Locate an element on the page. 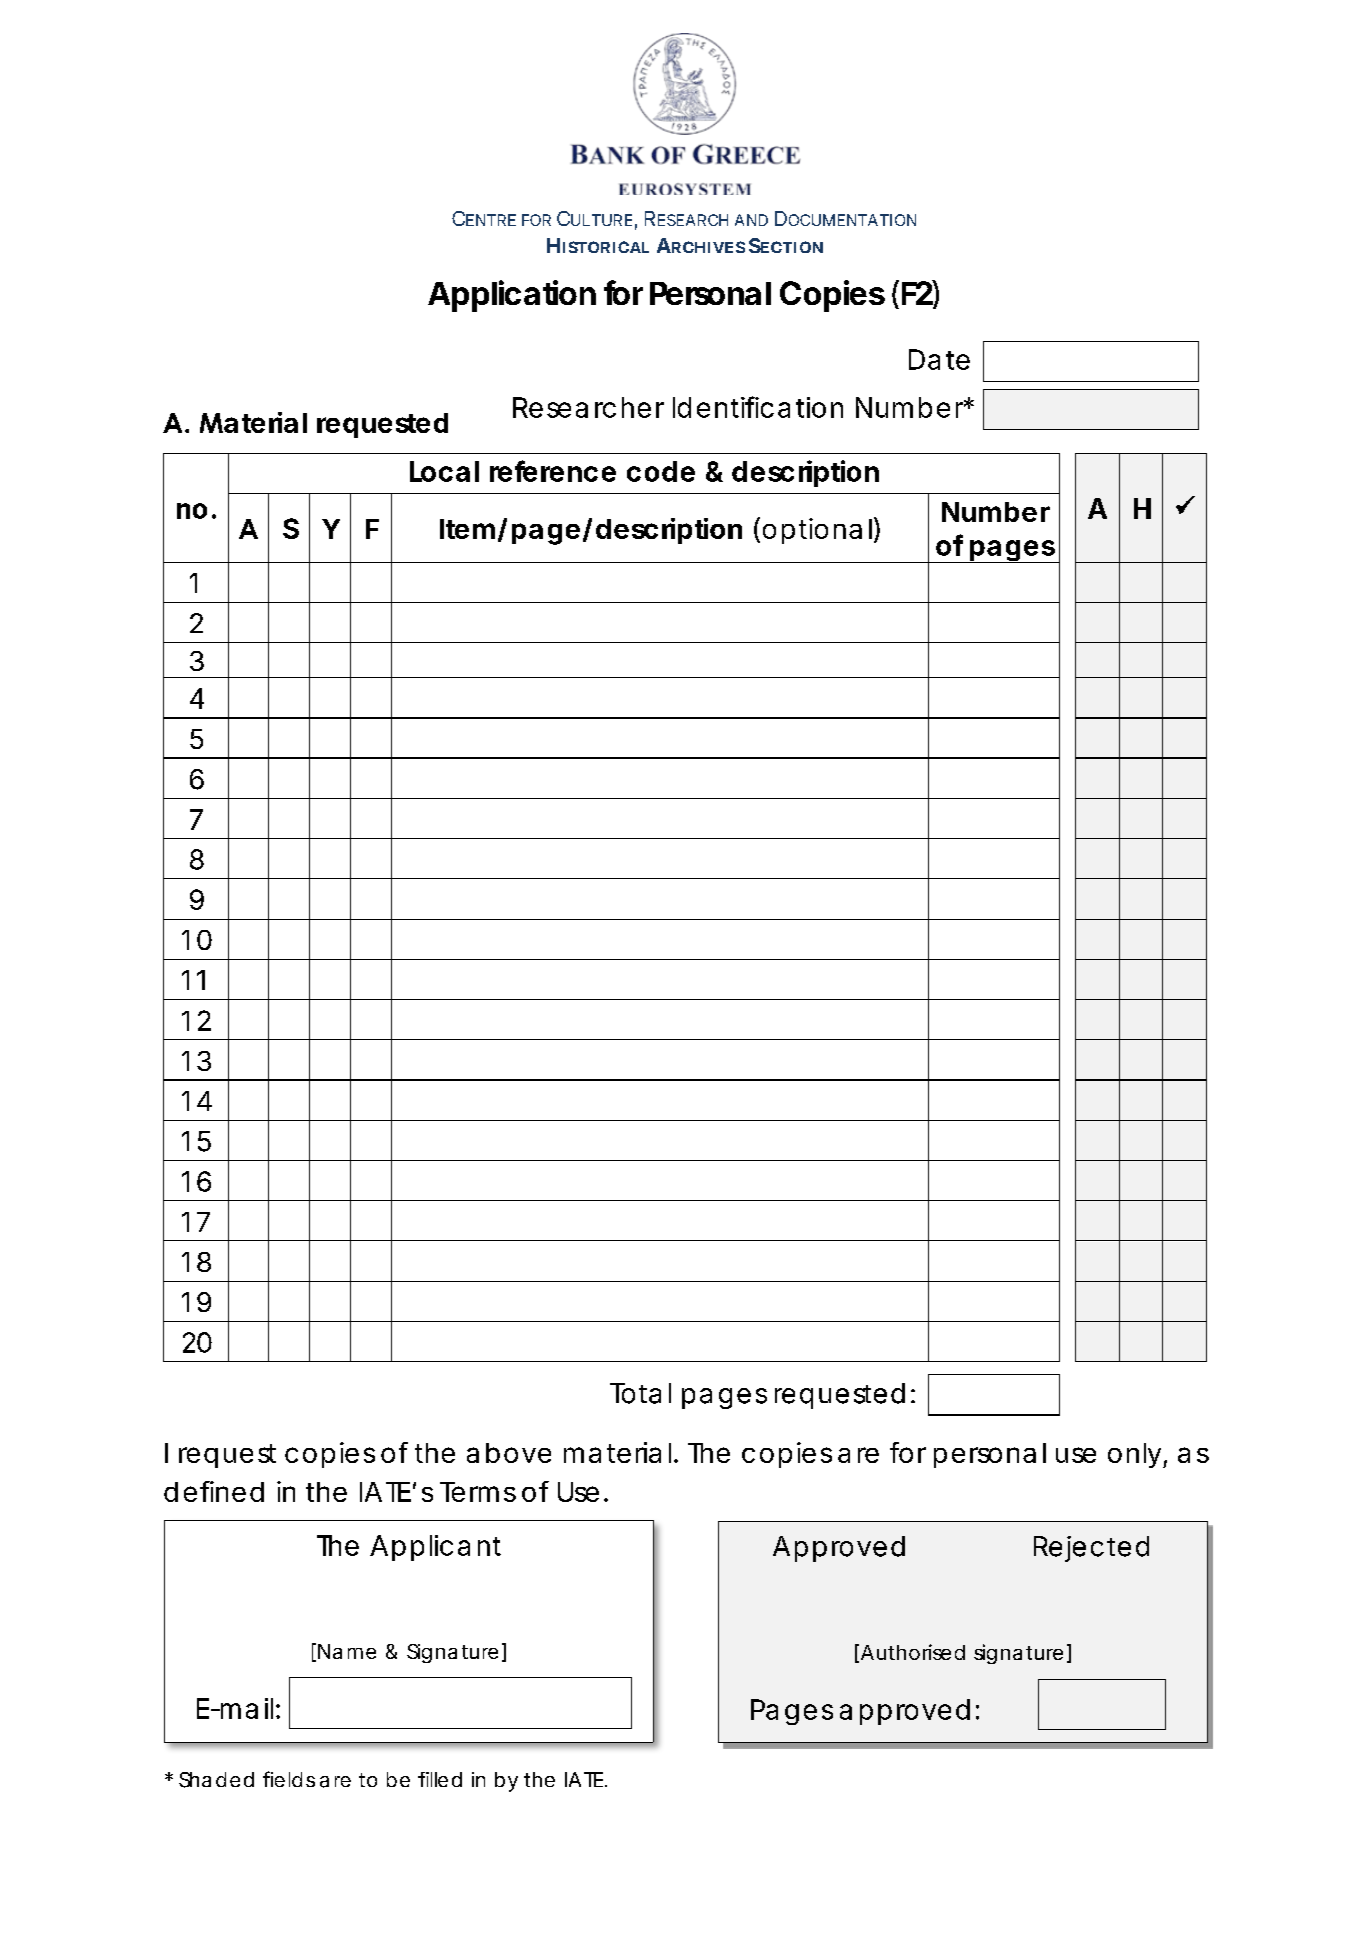 Image resolution: width=1369 pixels, height=1936 pixels. Rejected is located at coordinates (1091, 1549).
